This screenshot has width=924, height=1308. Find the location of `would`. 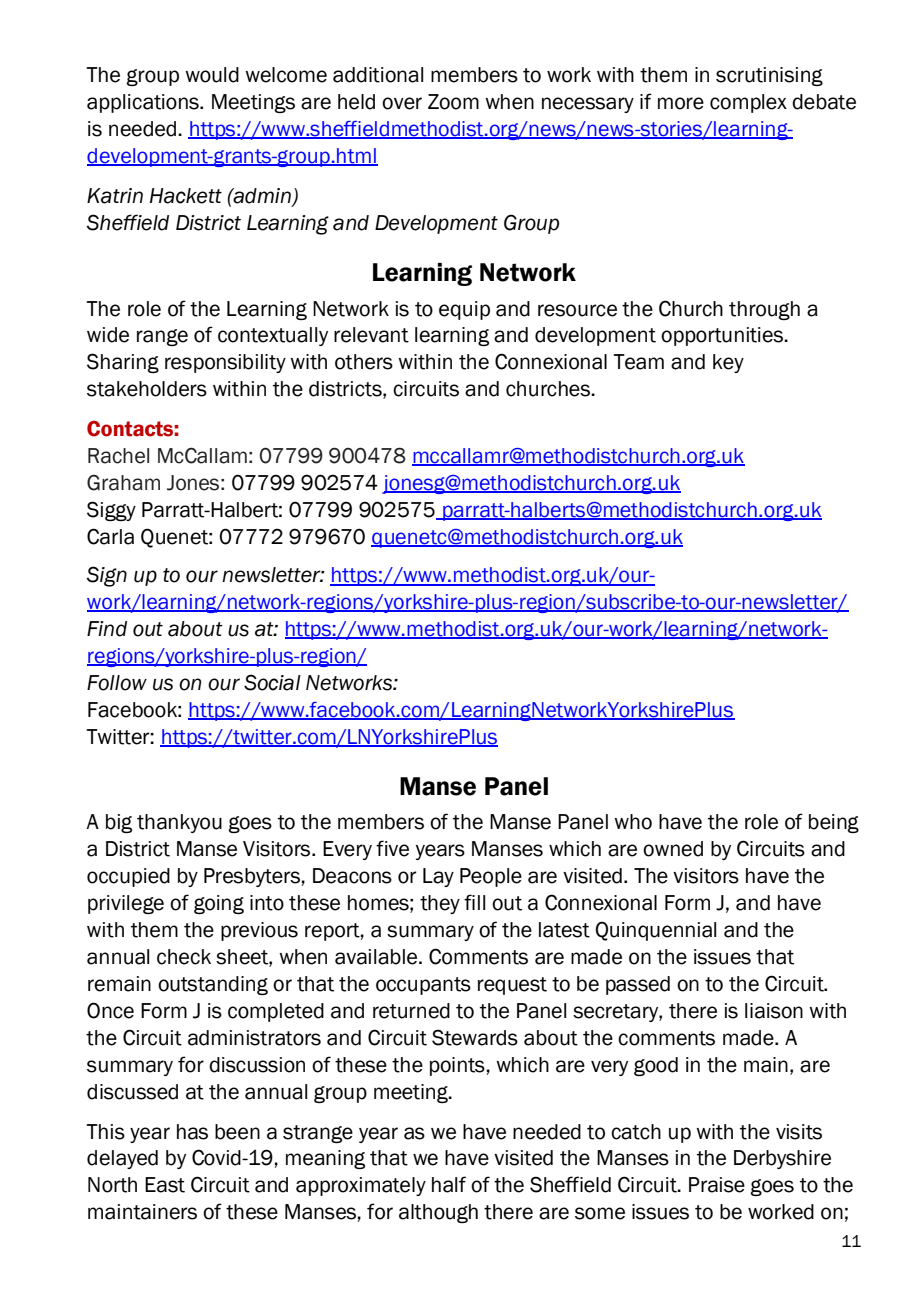

would is located at coordinates (212, 75).
